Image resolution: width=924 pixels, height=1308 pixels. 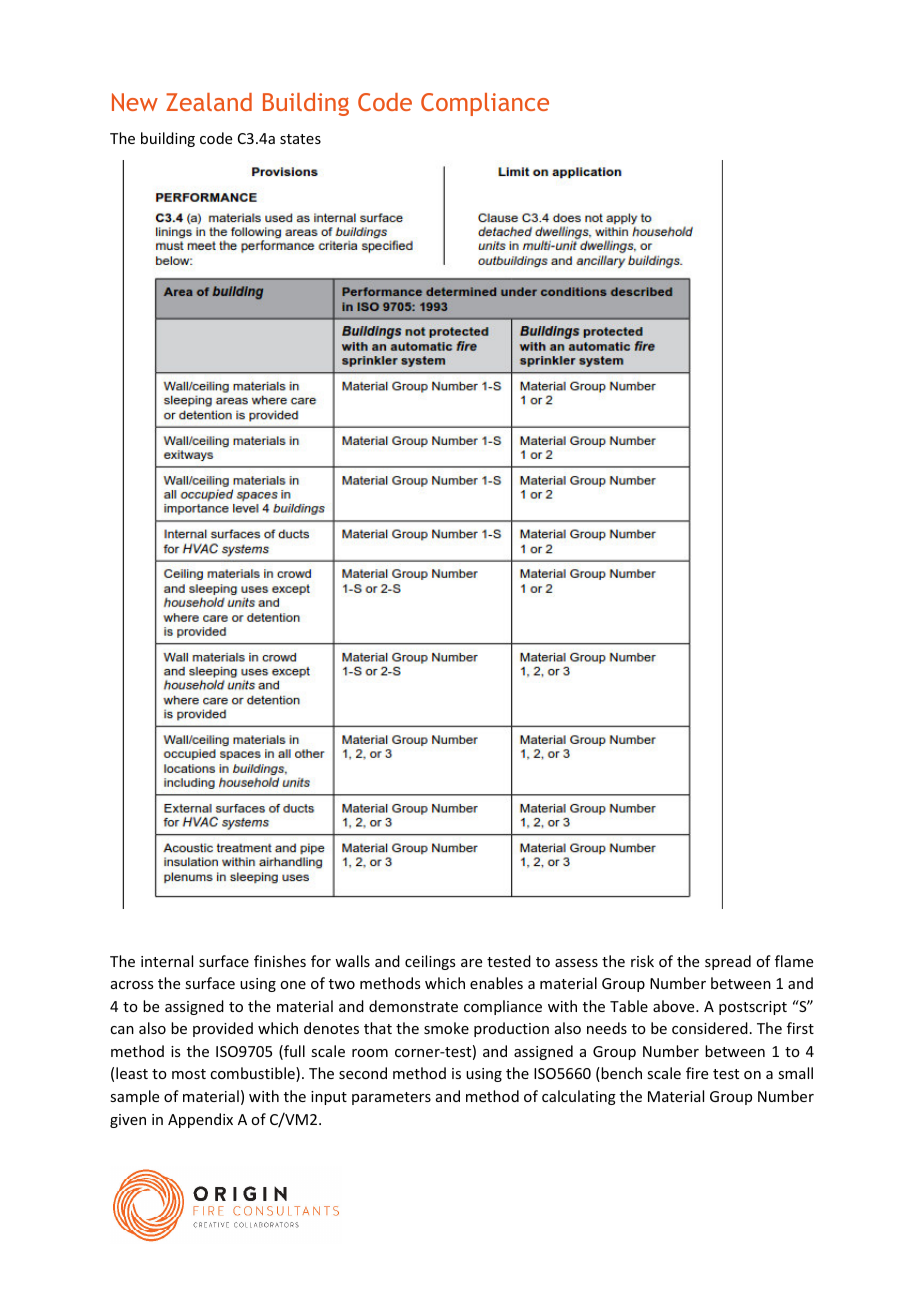 I want to click on most, so click(x=189, y=1074).
